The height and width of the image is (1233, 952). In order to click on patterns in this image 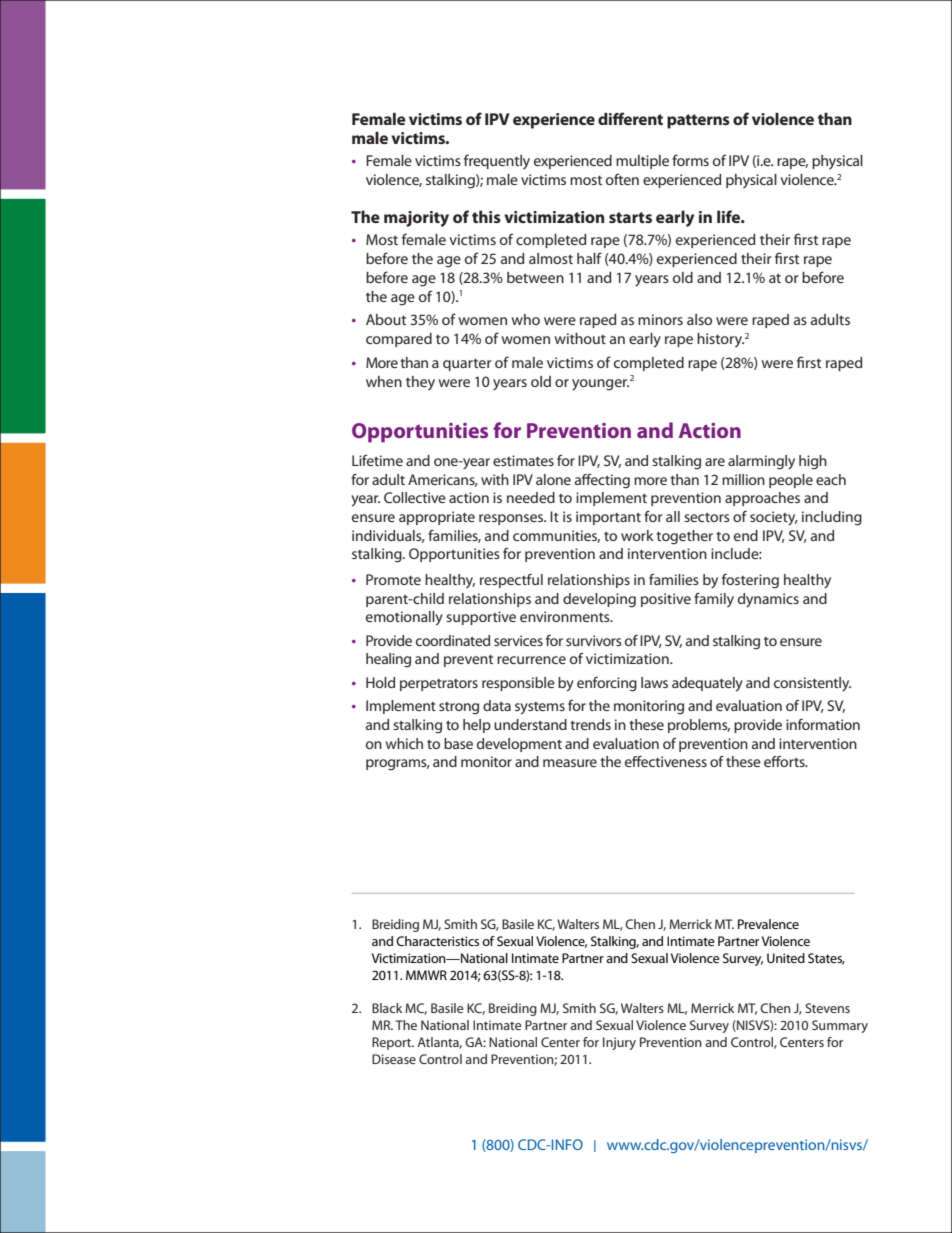, I will do `click(698, 121)`.
